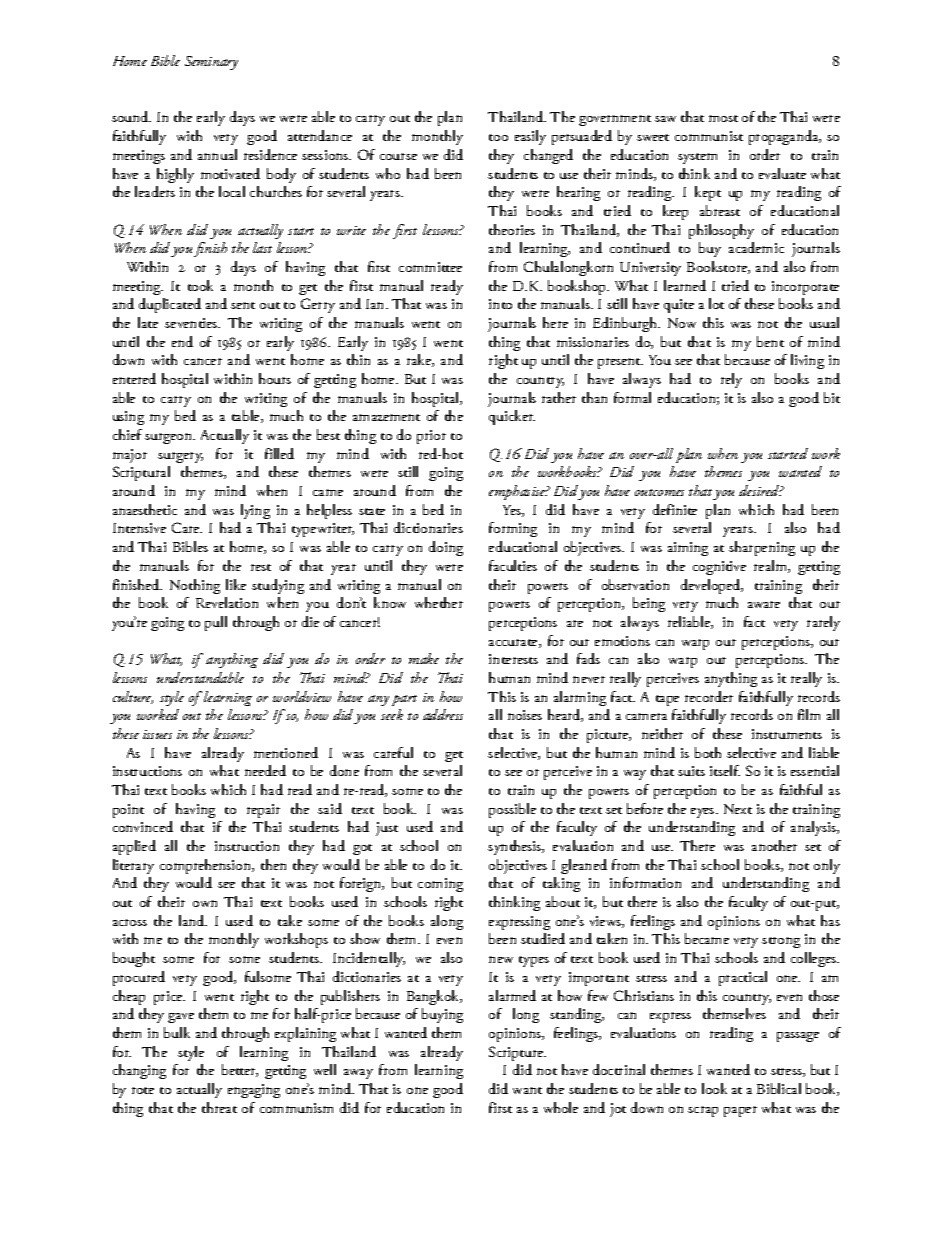  I want to click on aware, so click(764, 604).
